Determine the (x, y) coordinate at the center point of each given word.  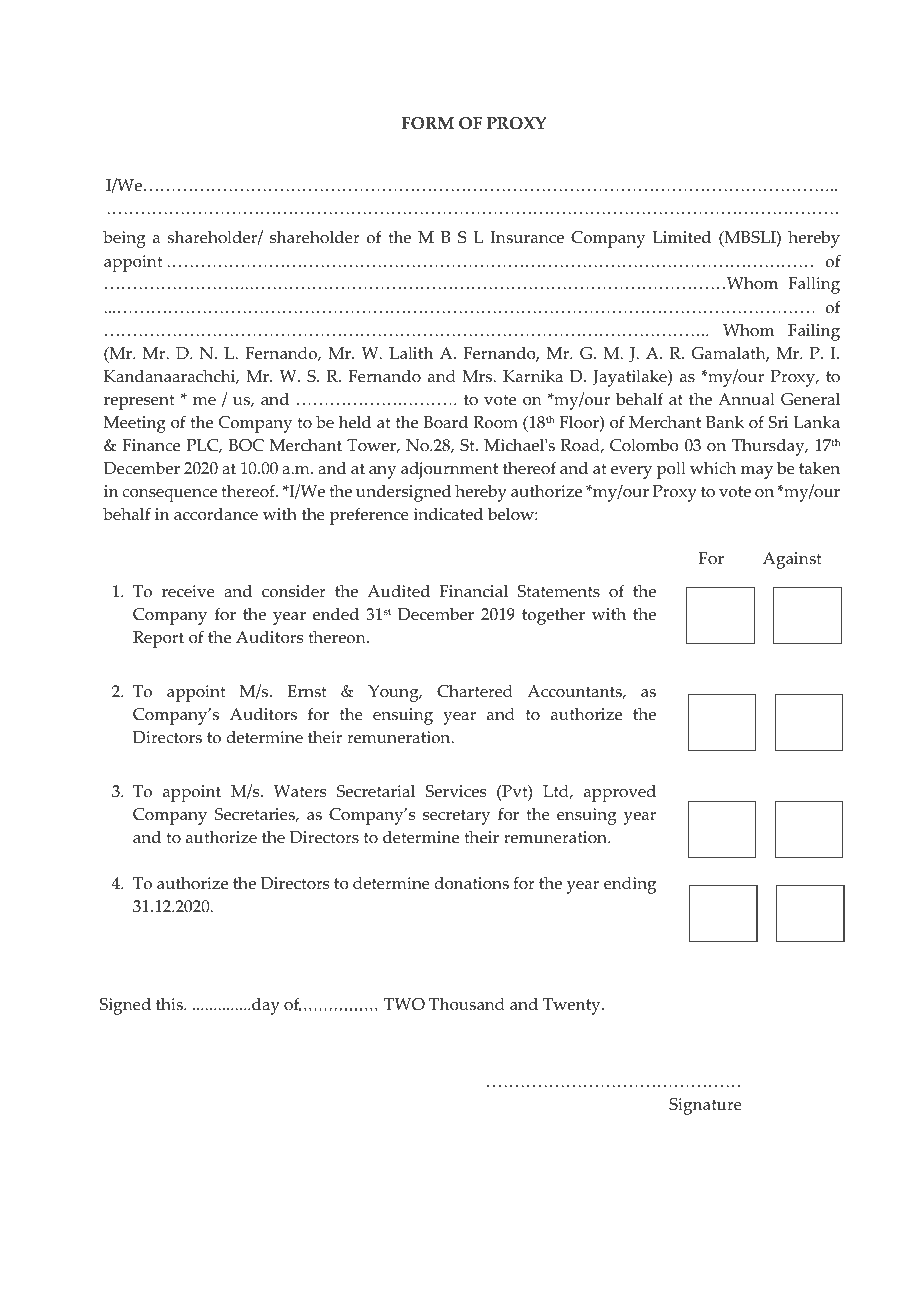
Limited (681, 237)
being (124, 239)
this (170, 1004)
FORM (428, 123)
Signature (705, 1106)
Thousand (467, 1004)
